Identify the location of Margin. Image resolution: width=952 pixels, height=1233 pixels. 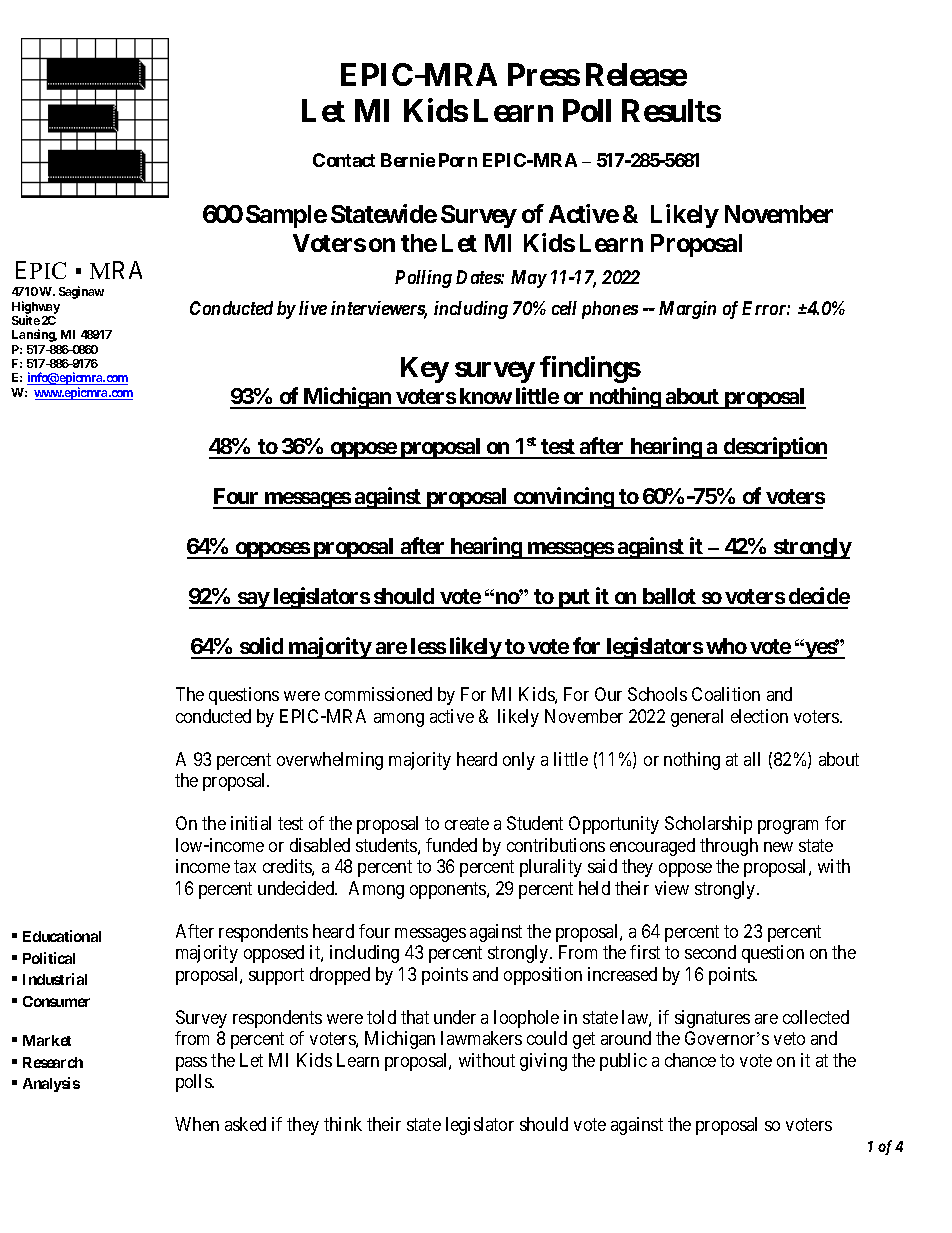
(687, 310).
